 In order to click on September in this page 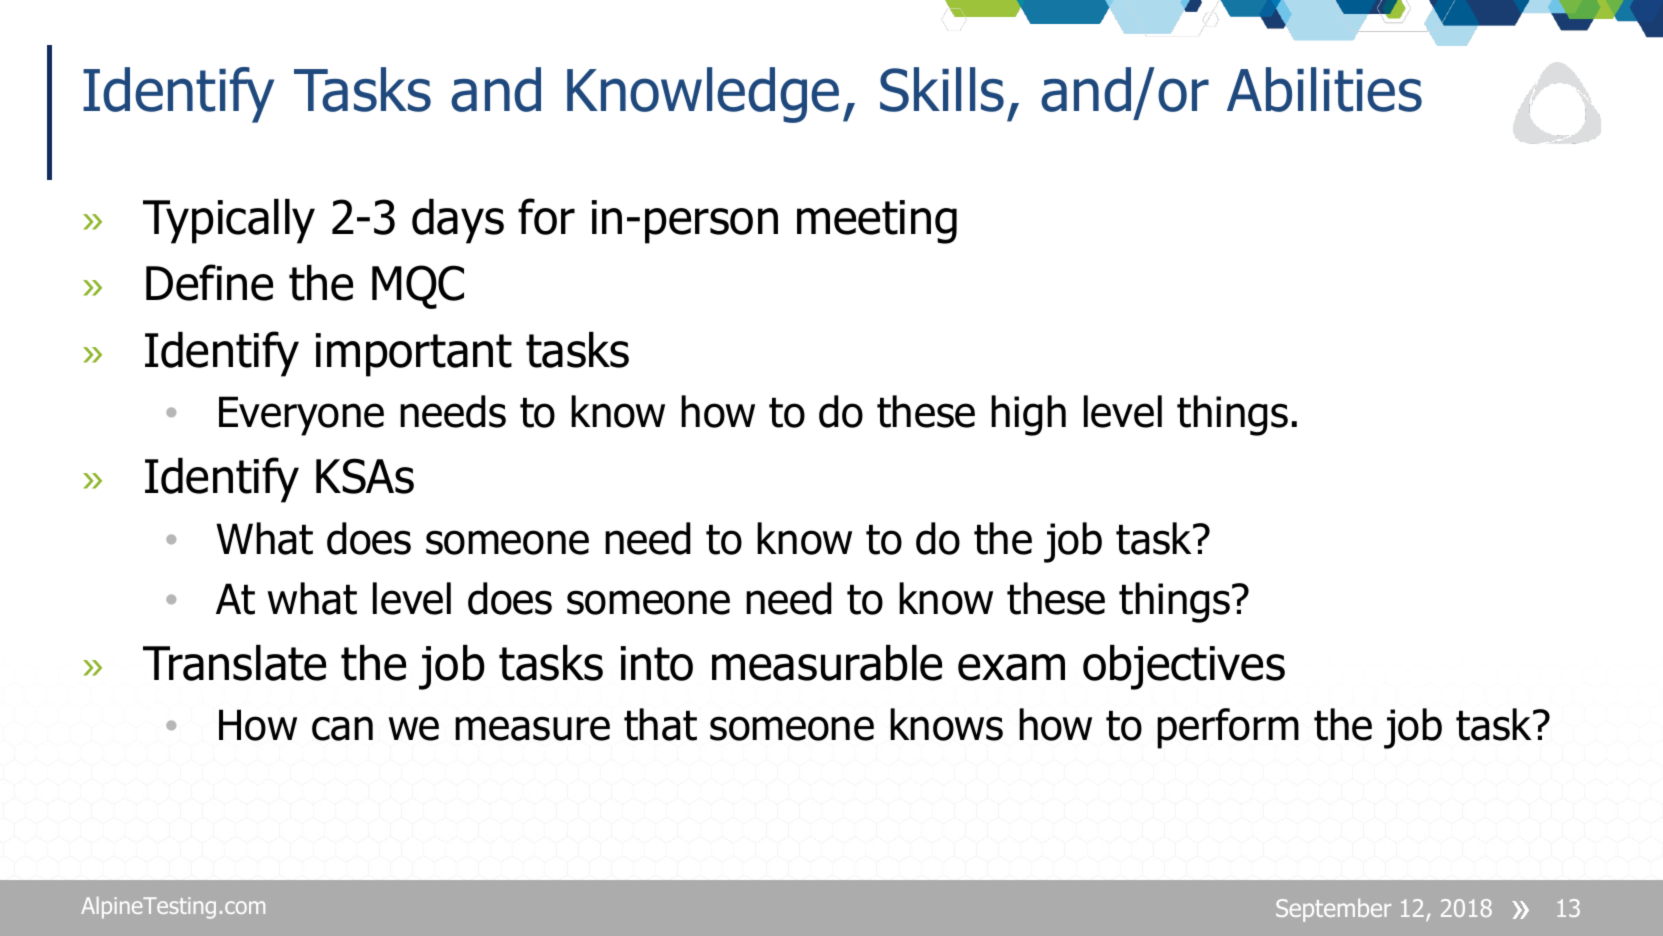, I will do `click(1333, 910)`.
